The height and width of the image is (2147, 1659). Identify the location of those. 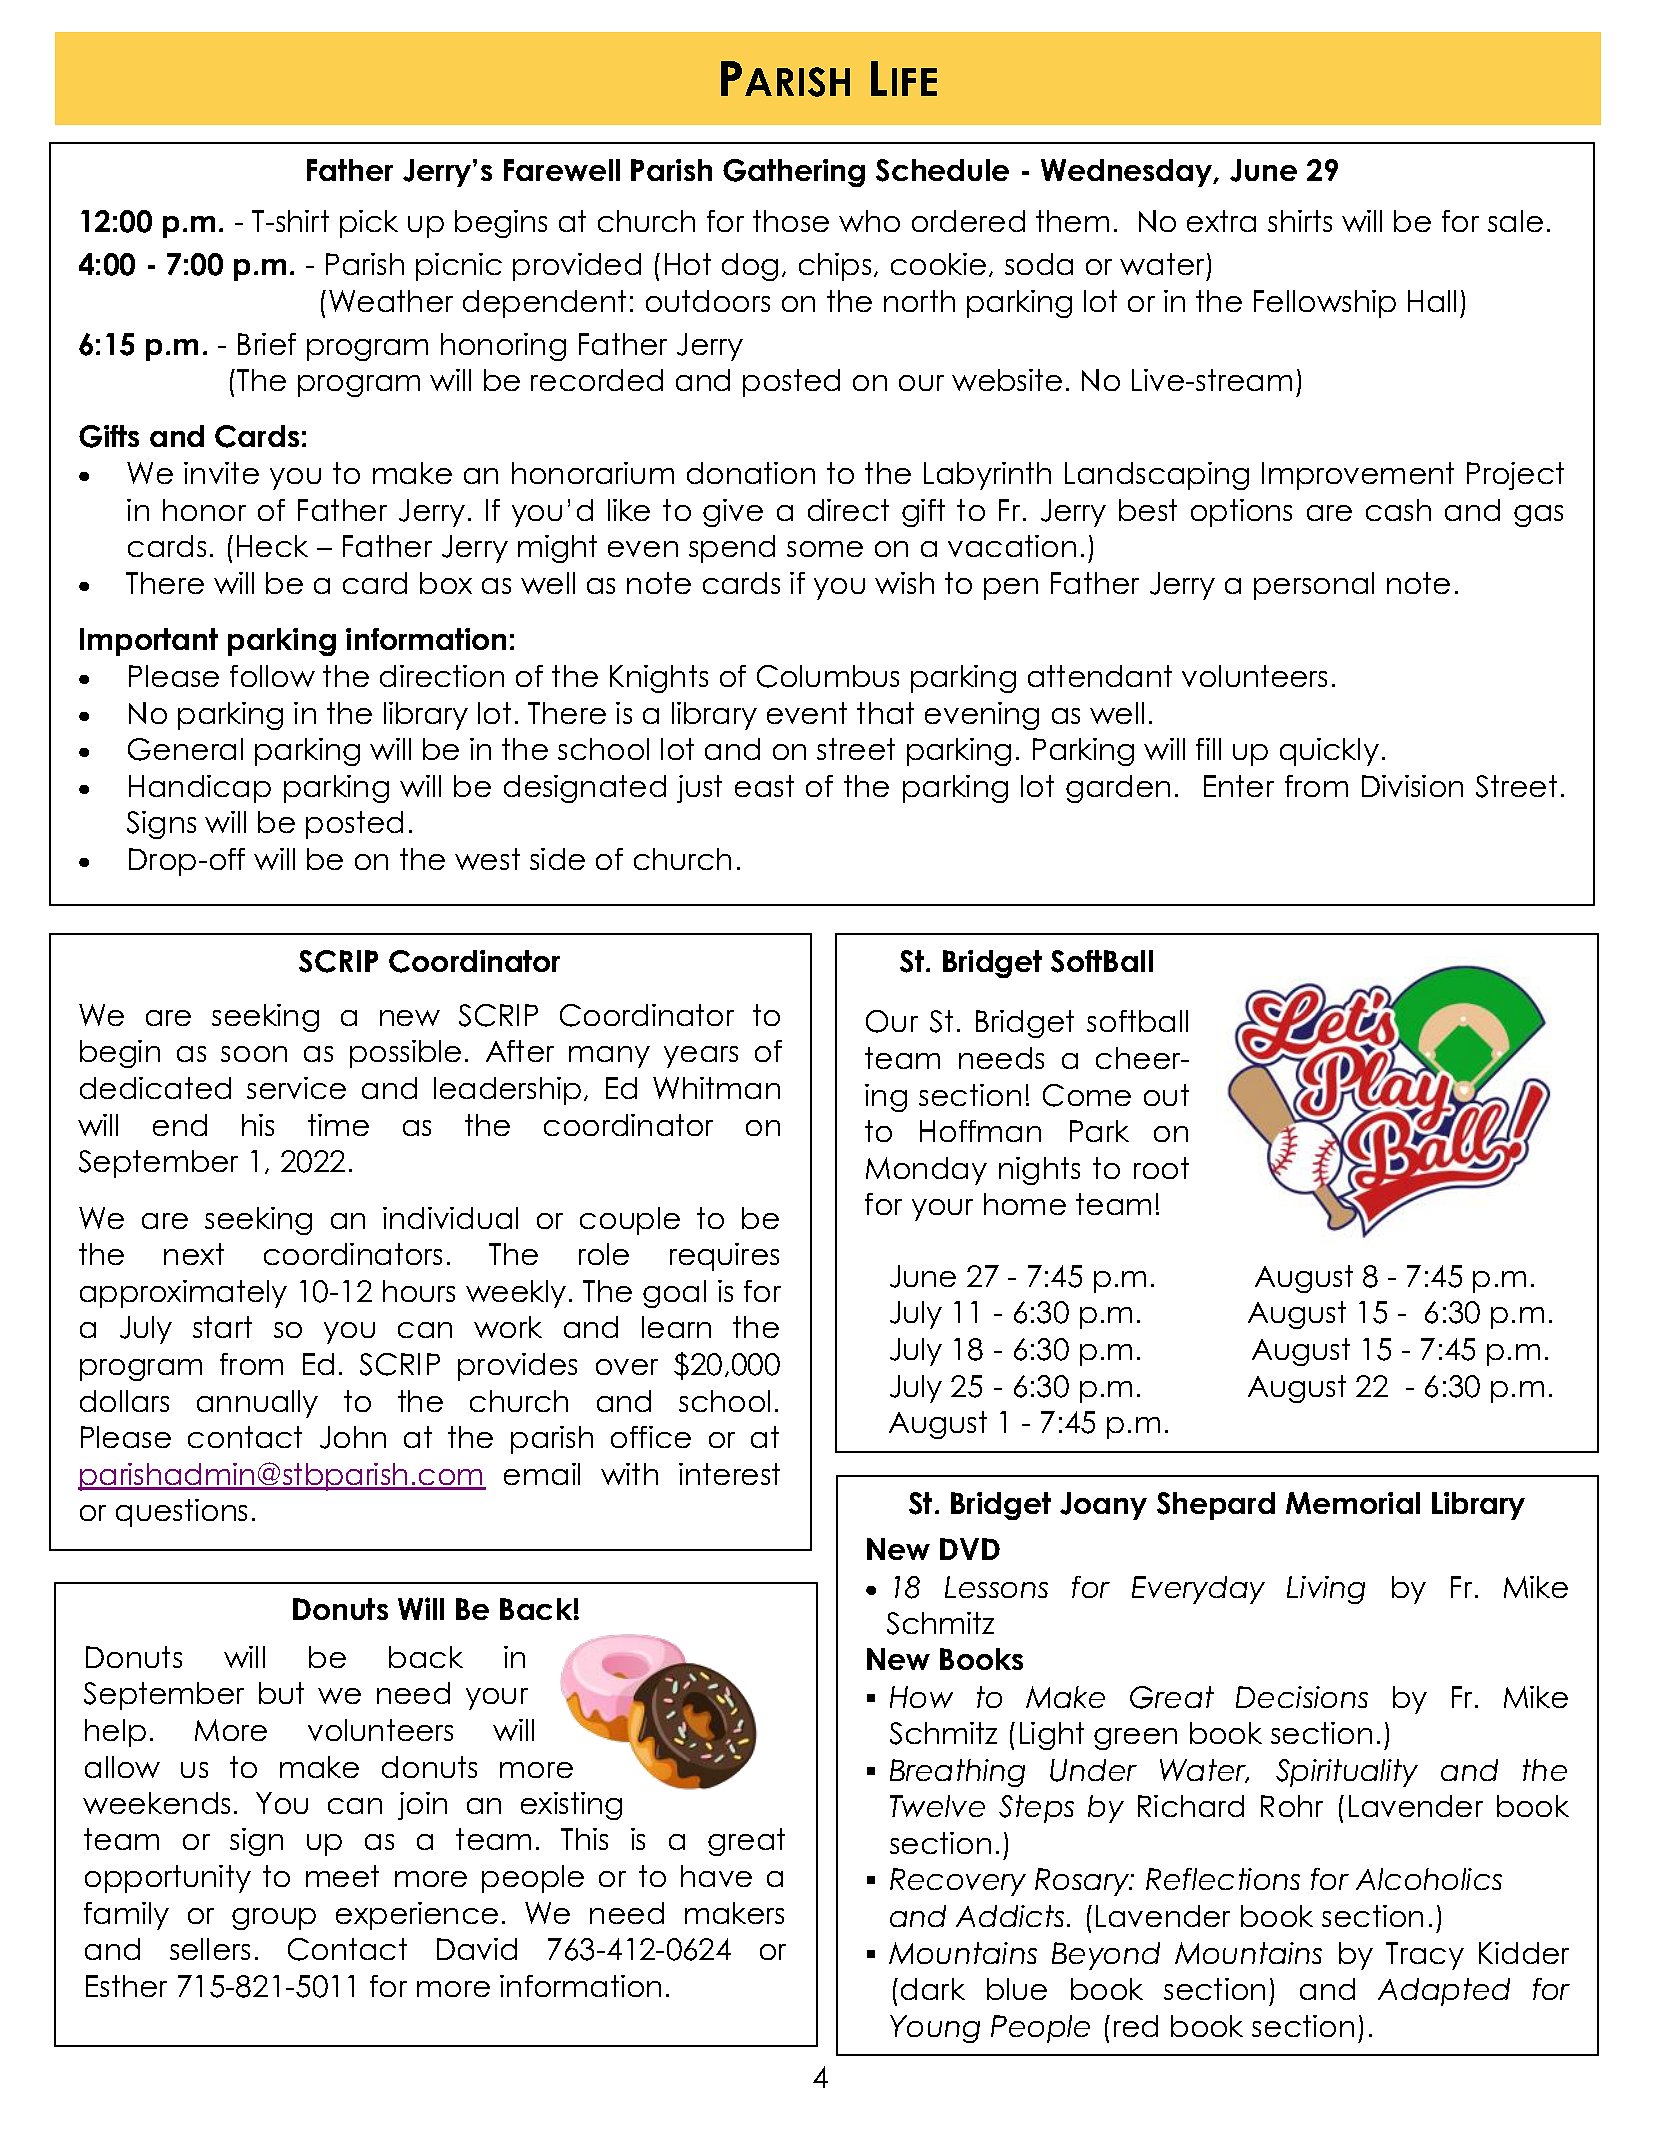
(791, 221).
